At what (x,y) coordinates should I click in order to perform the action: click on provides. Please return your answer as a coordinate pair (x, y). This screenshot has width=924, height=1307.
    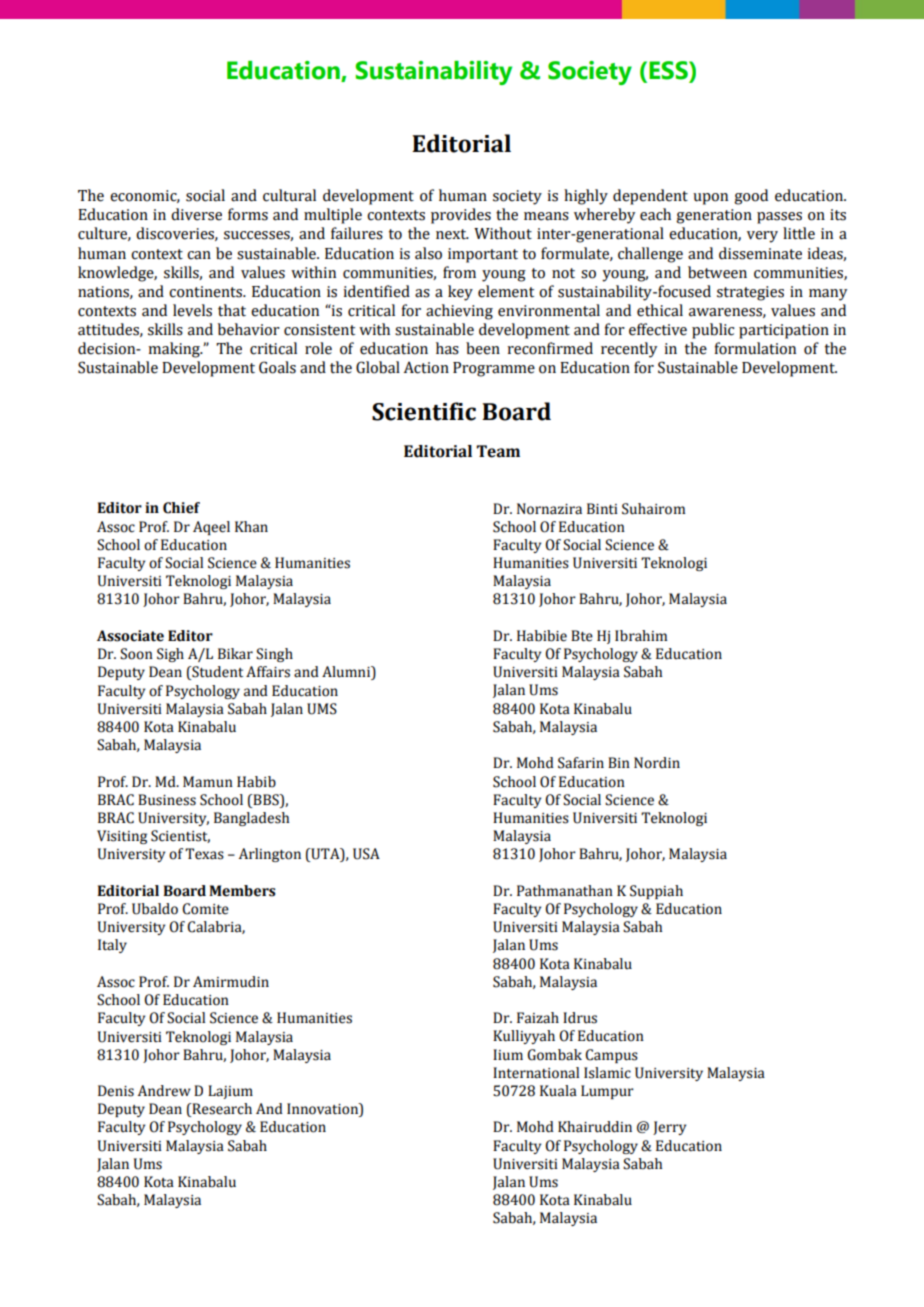
    Looking at the image, I should click on (461, 216).
